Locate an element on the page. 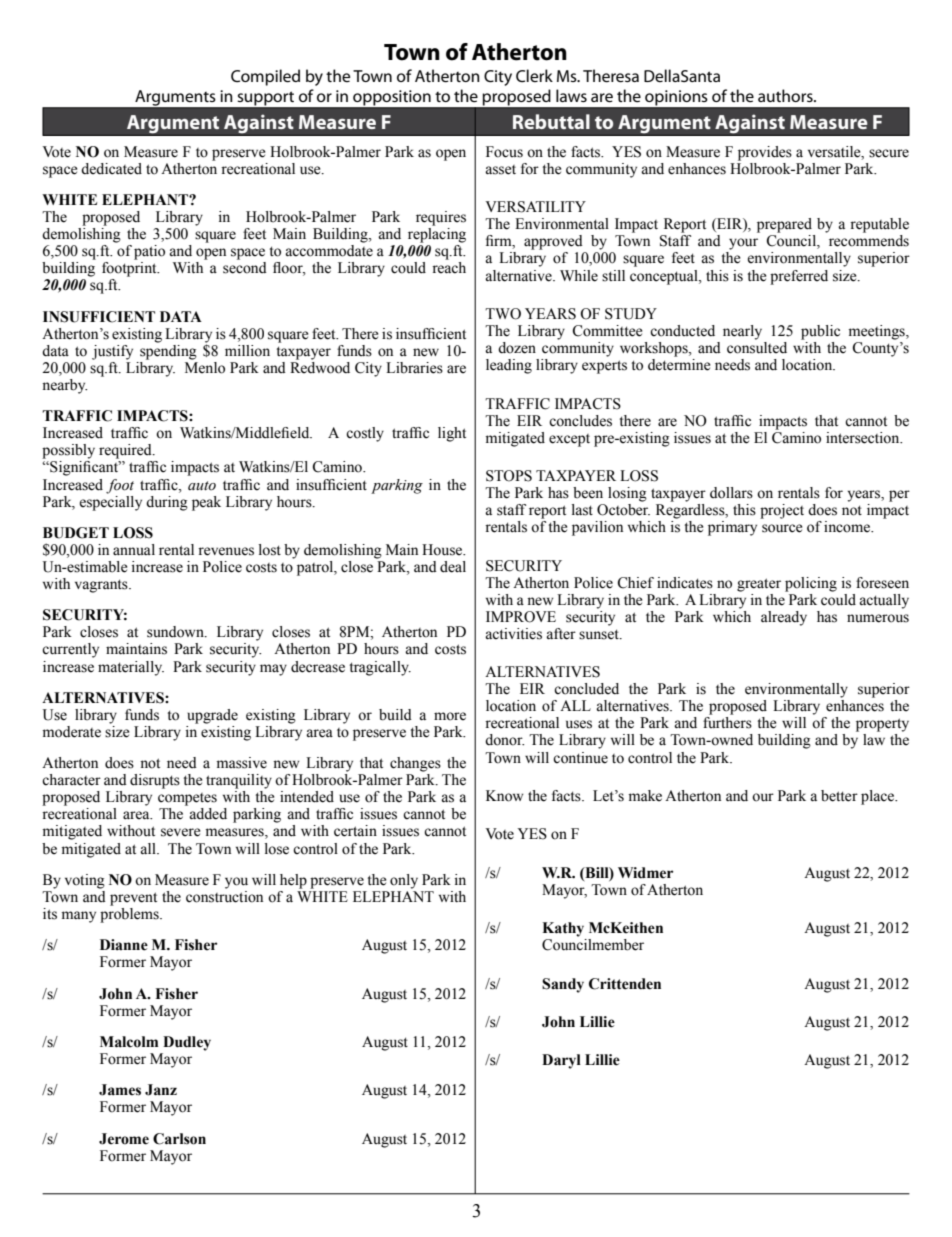 The width and height of the document is (952, 1237). light is located at coordinates (452, 434).
